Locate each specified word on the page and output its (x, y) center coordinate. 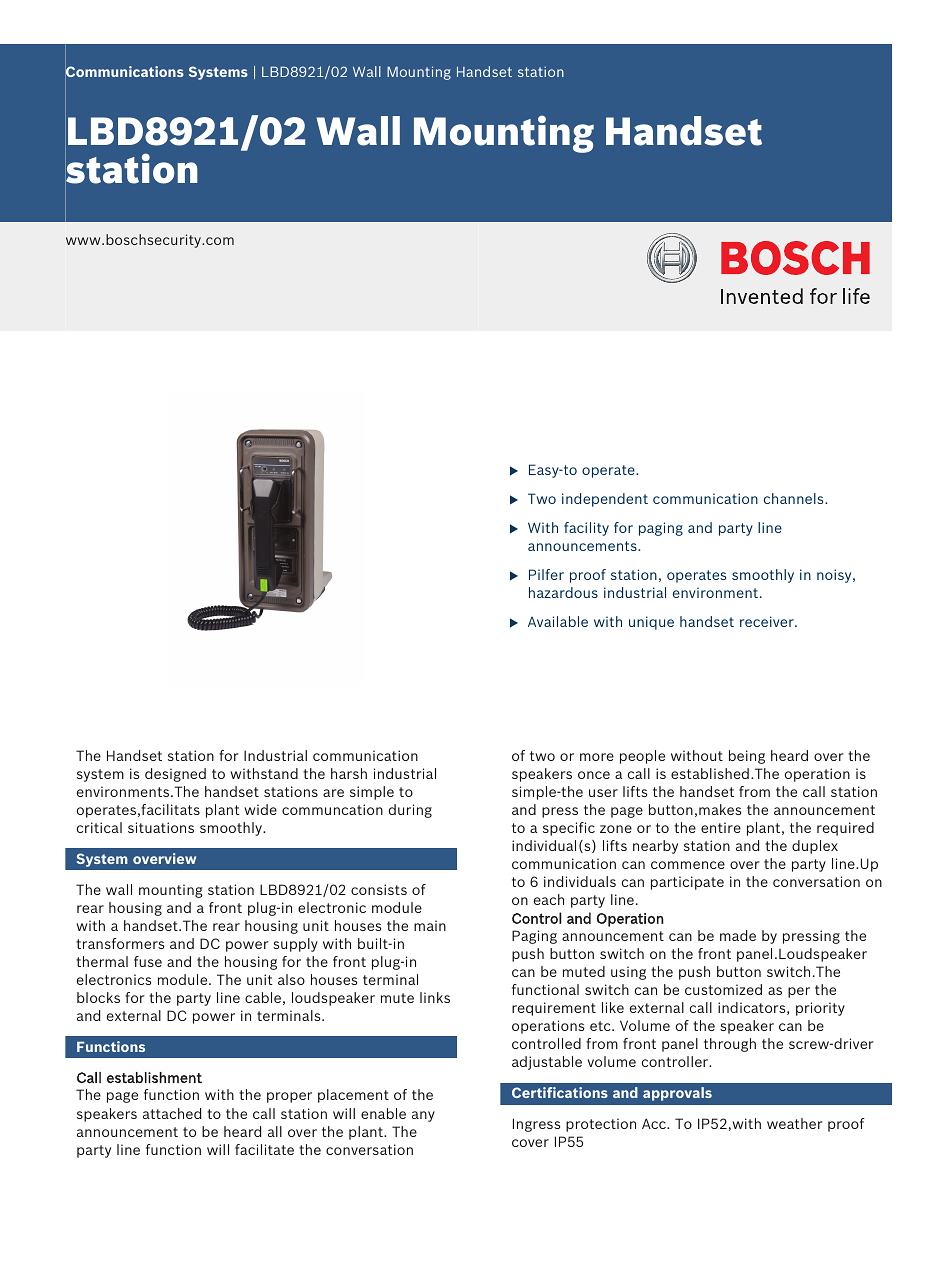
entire (721, 827)
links (435, 997)
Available (558, 621)
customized (723, 989)
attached (172, 1113)
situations (161, 827)
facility (586, 529)
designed (175, 775)
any (423, 1116)
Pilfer (546, 574)
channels (795, 498)
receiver (768, 621)
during (410, 811)
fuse (148, 961)
